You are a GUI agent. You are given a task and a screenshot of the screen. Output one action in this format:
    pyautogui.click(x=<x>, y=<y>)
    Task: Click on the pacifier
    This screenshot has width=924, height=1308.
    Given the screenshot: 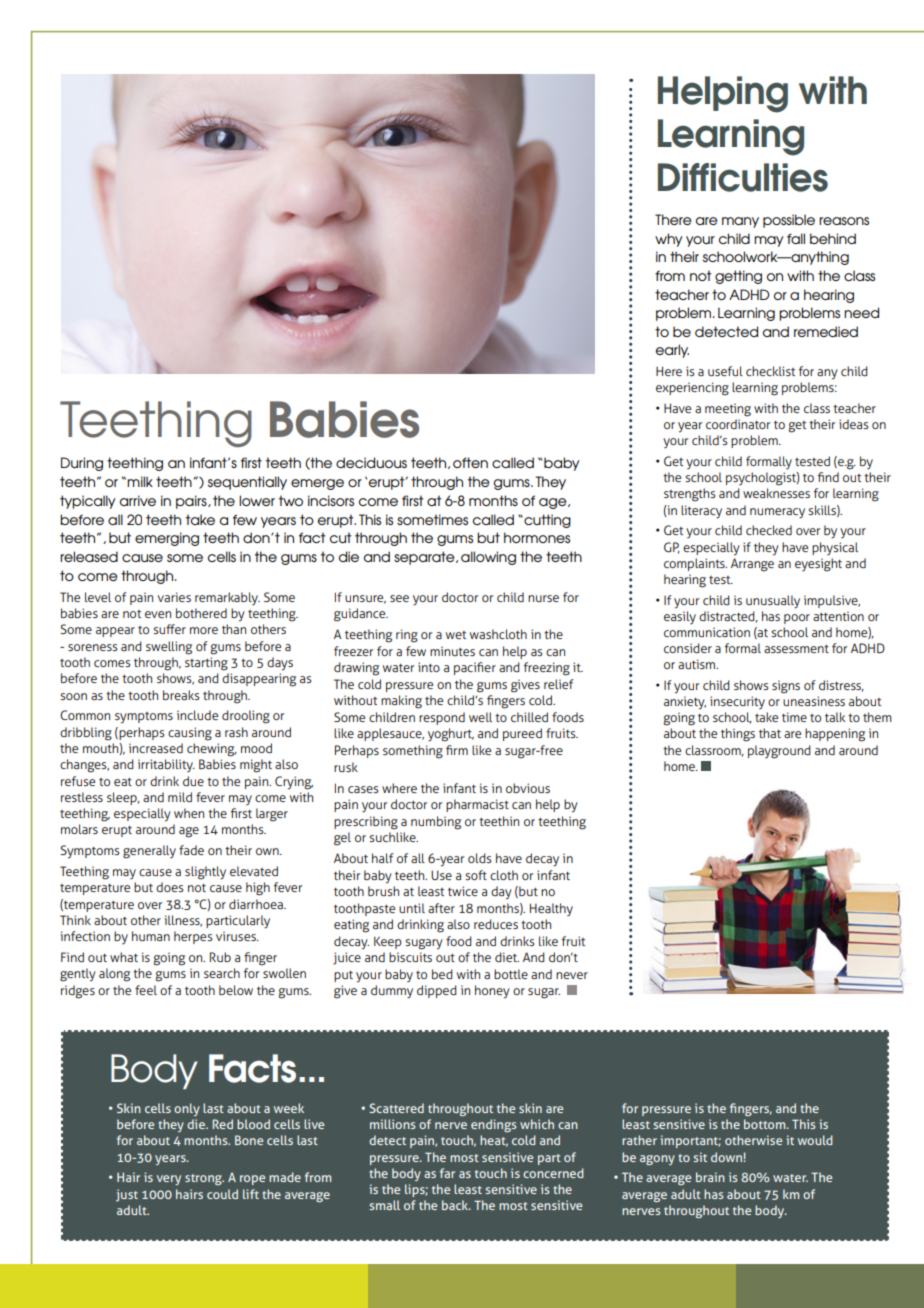 What is the action you would take?
    pyautogui.click(x=475, y=668)
